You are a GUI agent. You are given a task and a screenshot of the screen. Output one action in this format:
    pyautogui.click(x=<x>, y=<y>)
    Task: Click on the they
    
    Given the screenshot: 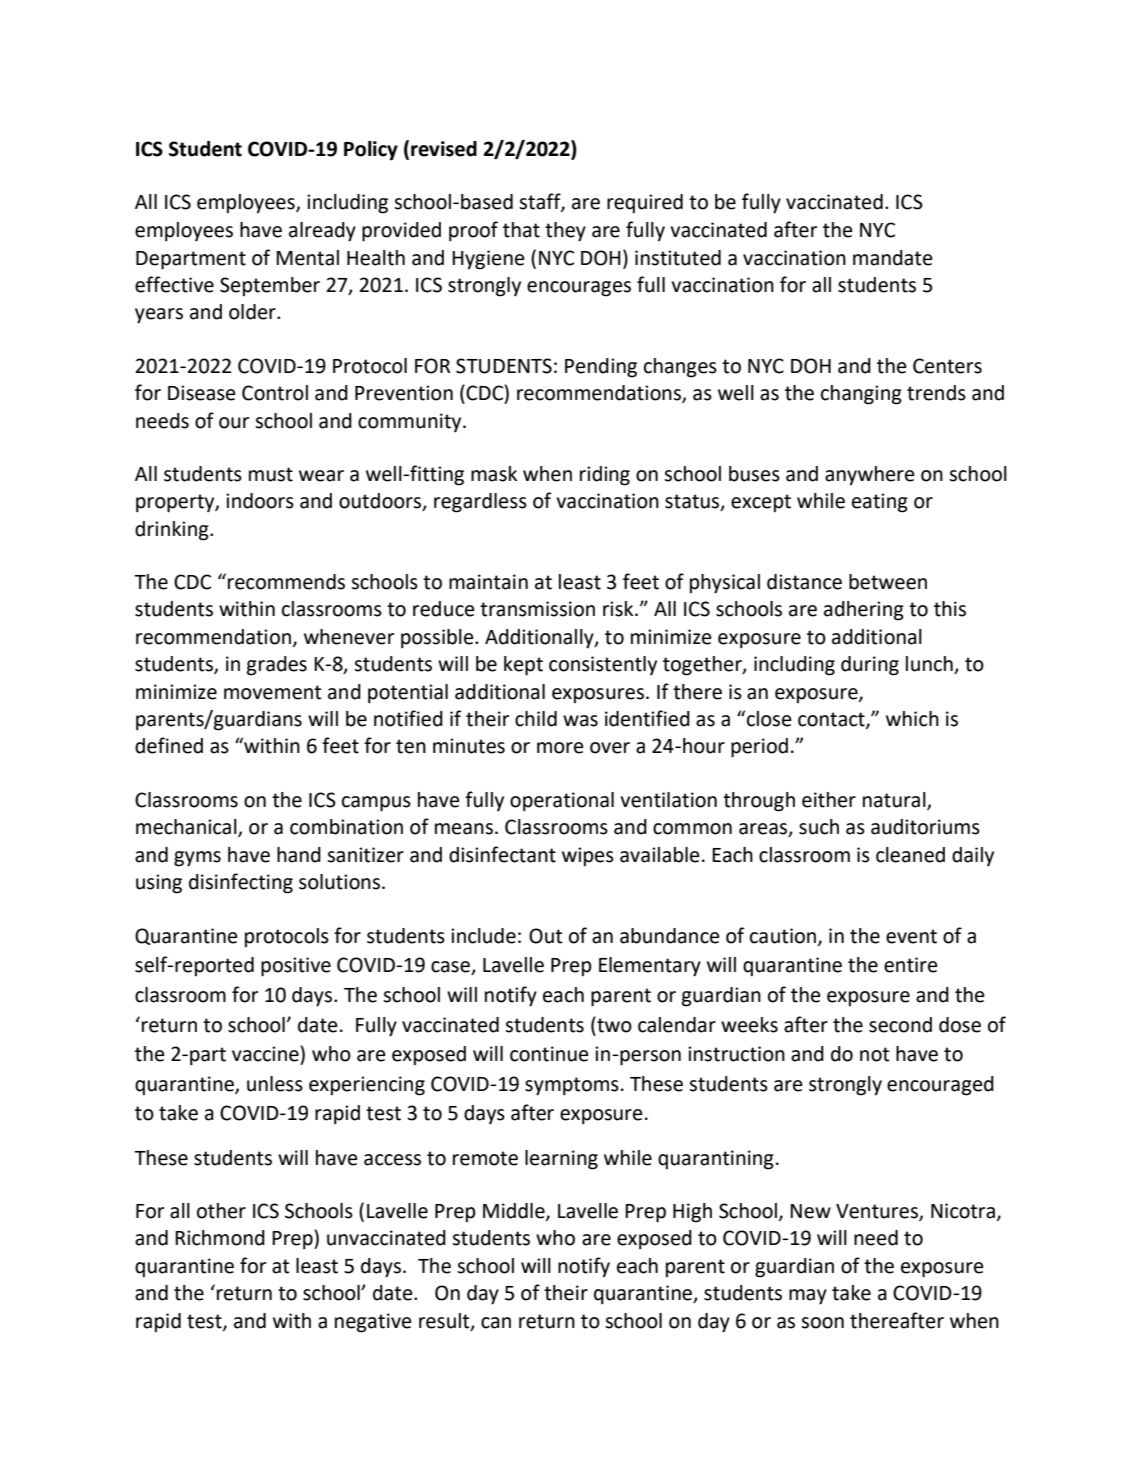 What is the action you would take?
    pyautogui.click(x=565, y=232)
